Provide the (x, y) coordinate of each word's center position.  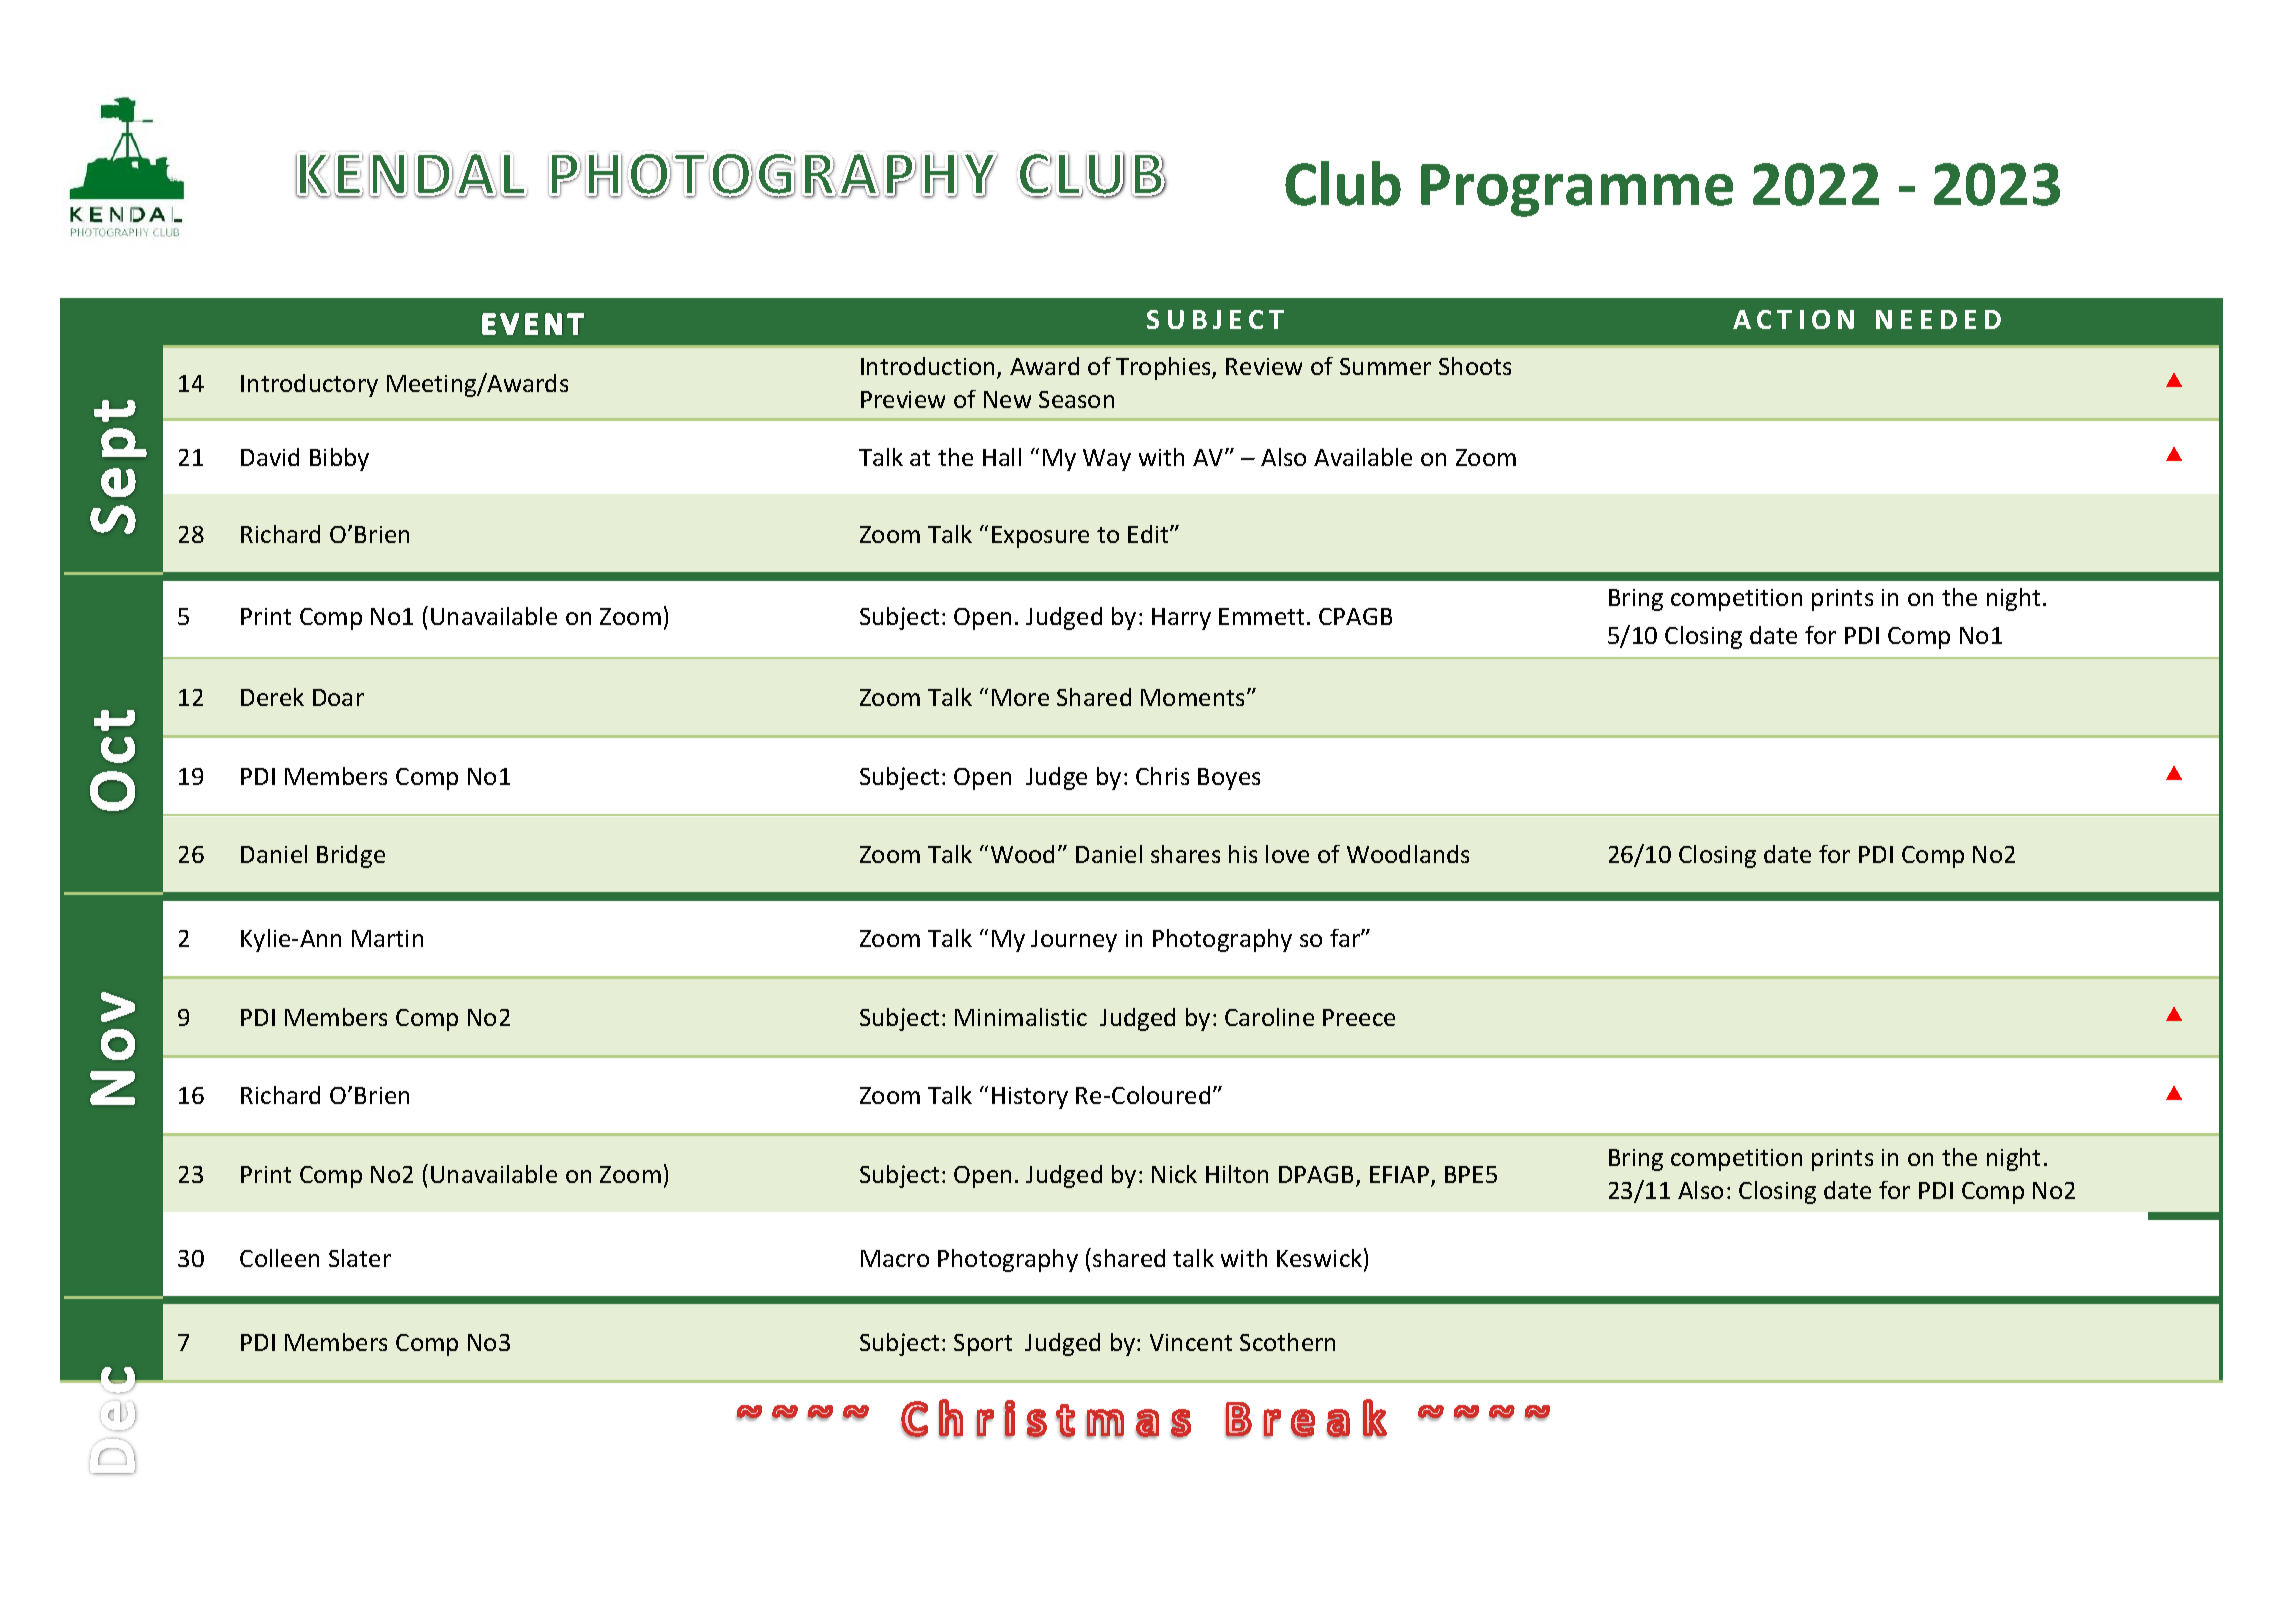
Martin (387, 938)
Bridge (351, 856)
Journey (1074, 941)
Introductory (309, 385)
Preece (1359, 1017)
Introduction (927, 366)
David (270, 457)
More (1020, 697)
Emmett (1261, 616)
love (1287, 854)
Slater (360, 1258)
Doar (338, 697)
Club (1343, 183)
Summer (1385, 366)
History (1030, 1098)
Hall (1002, 457)
